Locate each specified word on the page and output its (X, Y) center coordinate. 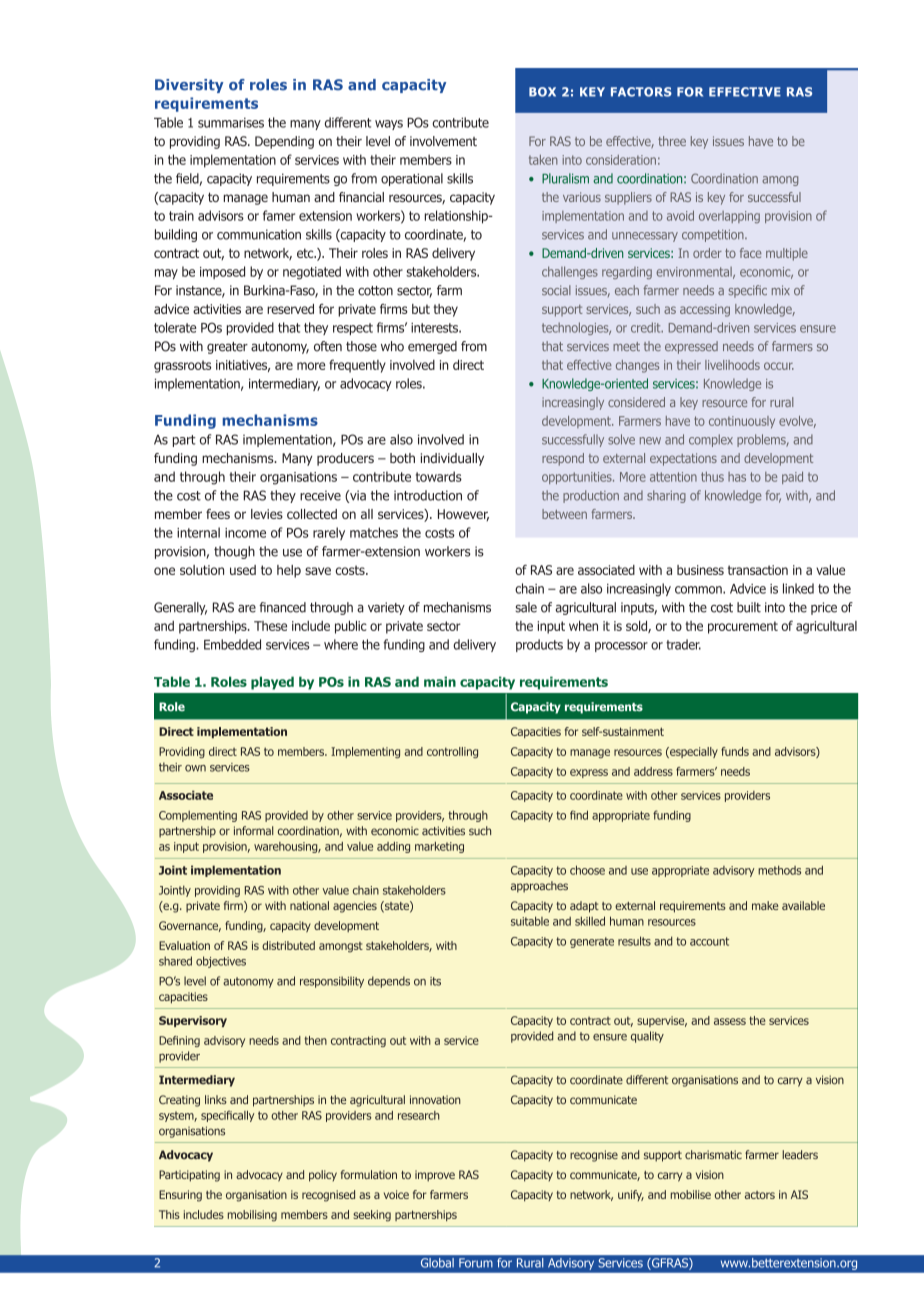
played (272, 683)
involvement (443, 141)
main (440, 681)
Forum (476, 1263)
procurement (743, 627)
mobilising (252, 1216)
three (672, 141)
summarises (231, 123)
